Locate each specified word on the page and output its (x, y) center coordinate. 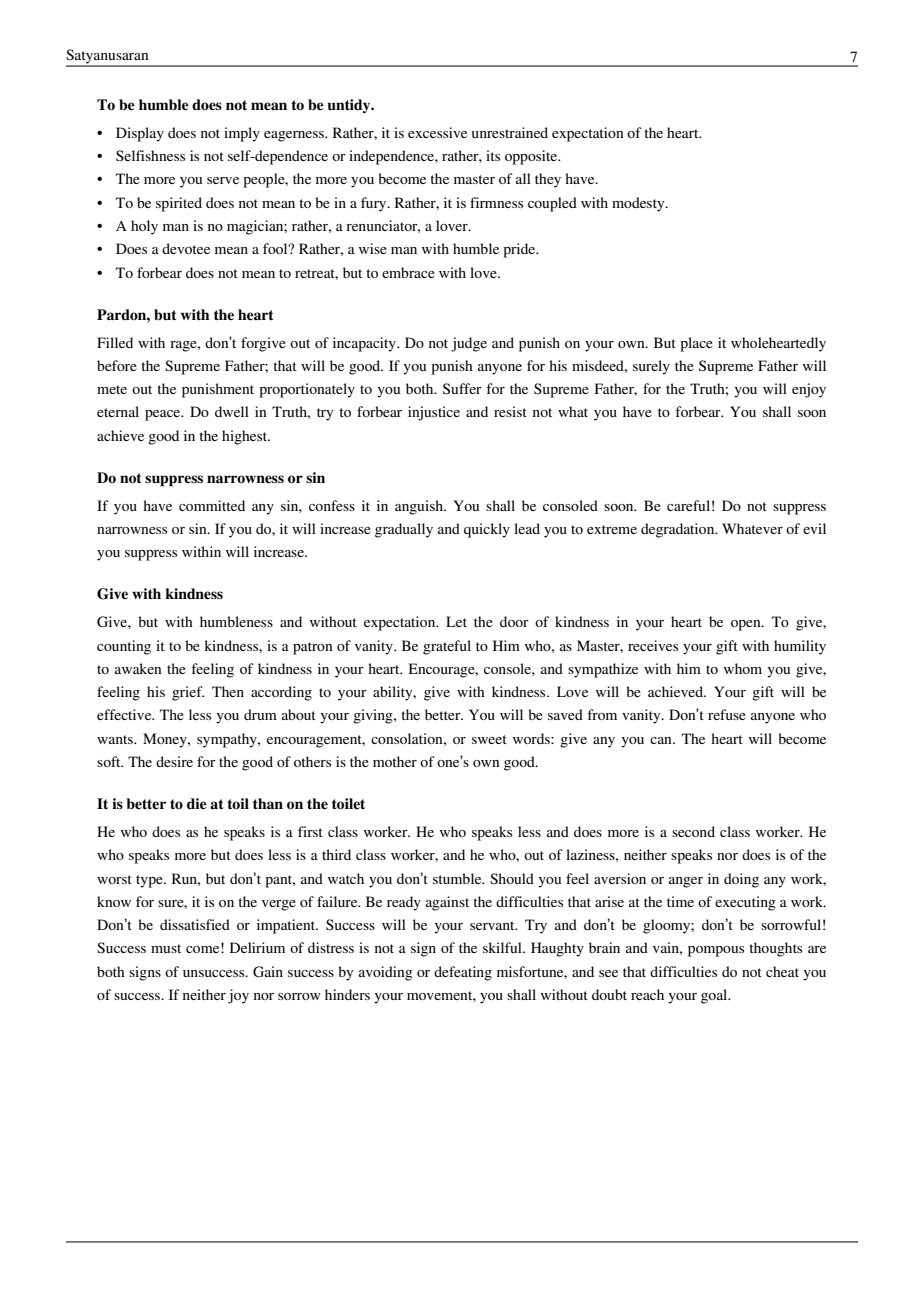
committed (212, 505)
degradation (679, 530)
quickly (487, 530)
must (166, 948)
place (696, 344)
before (117, 365)
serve (223, 180)
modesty (639, 204)
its (493, 155)
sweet (489, 739)
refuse (727, 714)
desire (174, 761)
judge (469, 344)
